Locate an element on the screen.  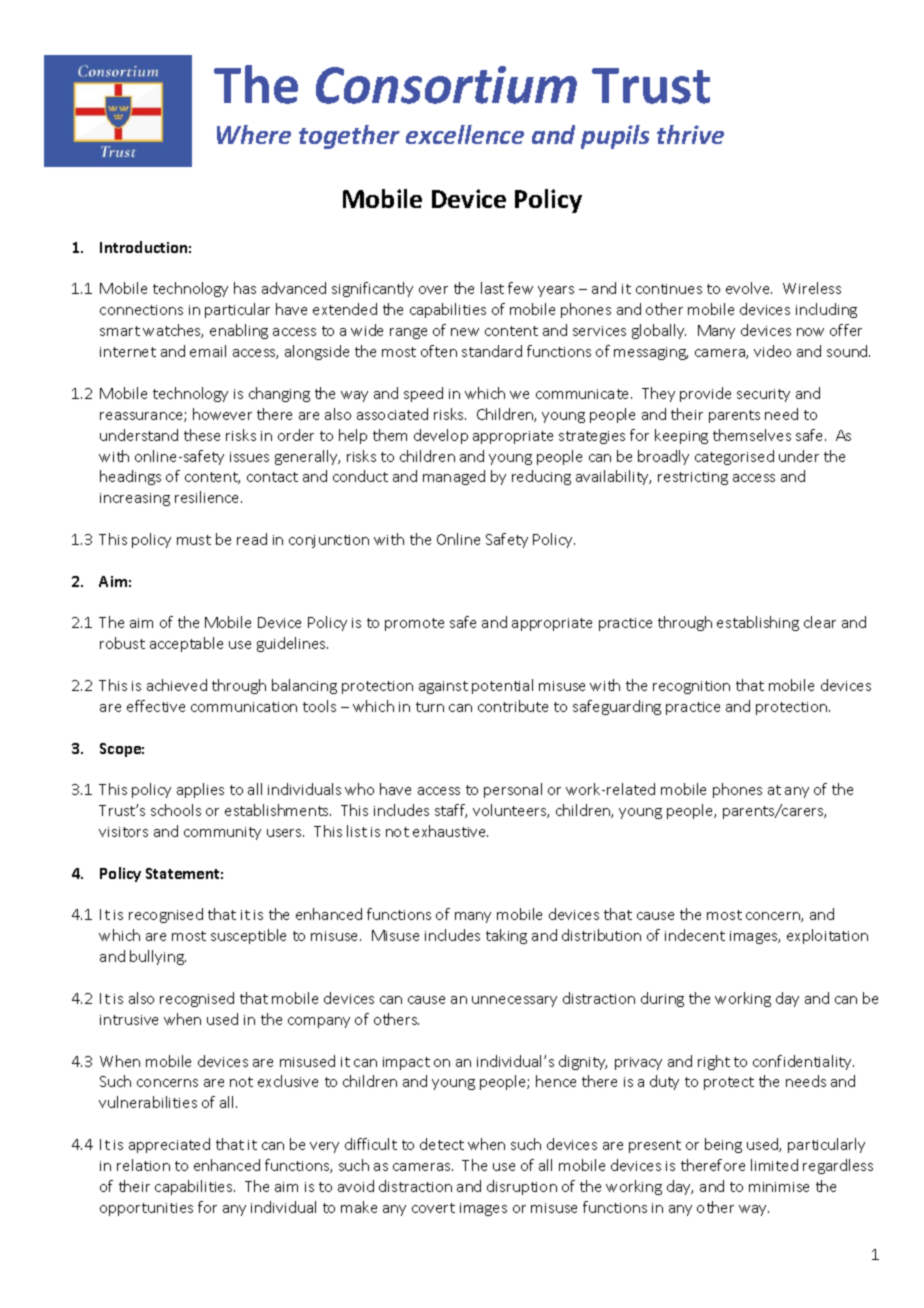
excellence is located at coordinates (465, 134).
